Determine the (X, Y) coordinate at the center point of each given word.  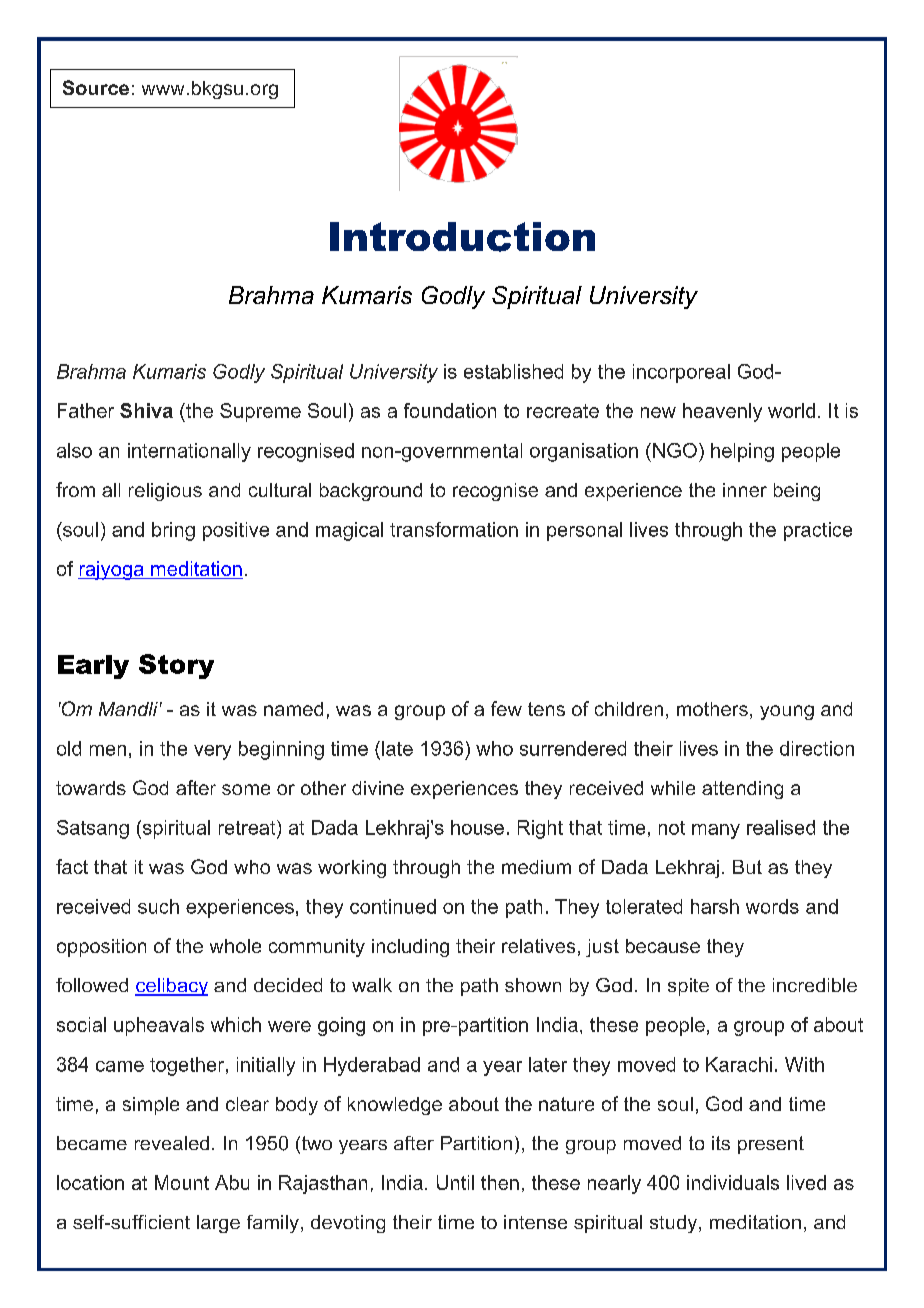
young (787, 712)
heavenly (722, 412)
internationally (189, 452)
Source (96, 87)
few (506, 708)
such (158, 906)
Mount (182, 1182)
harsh (715, 906)
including (410, 948)
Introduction (462, 237)
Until (455, 1182)
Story (176, 666)
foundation (450, 410)
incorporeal (681, 373)
